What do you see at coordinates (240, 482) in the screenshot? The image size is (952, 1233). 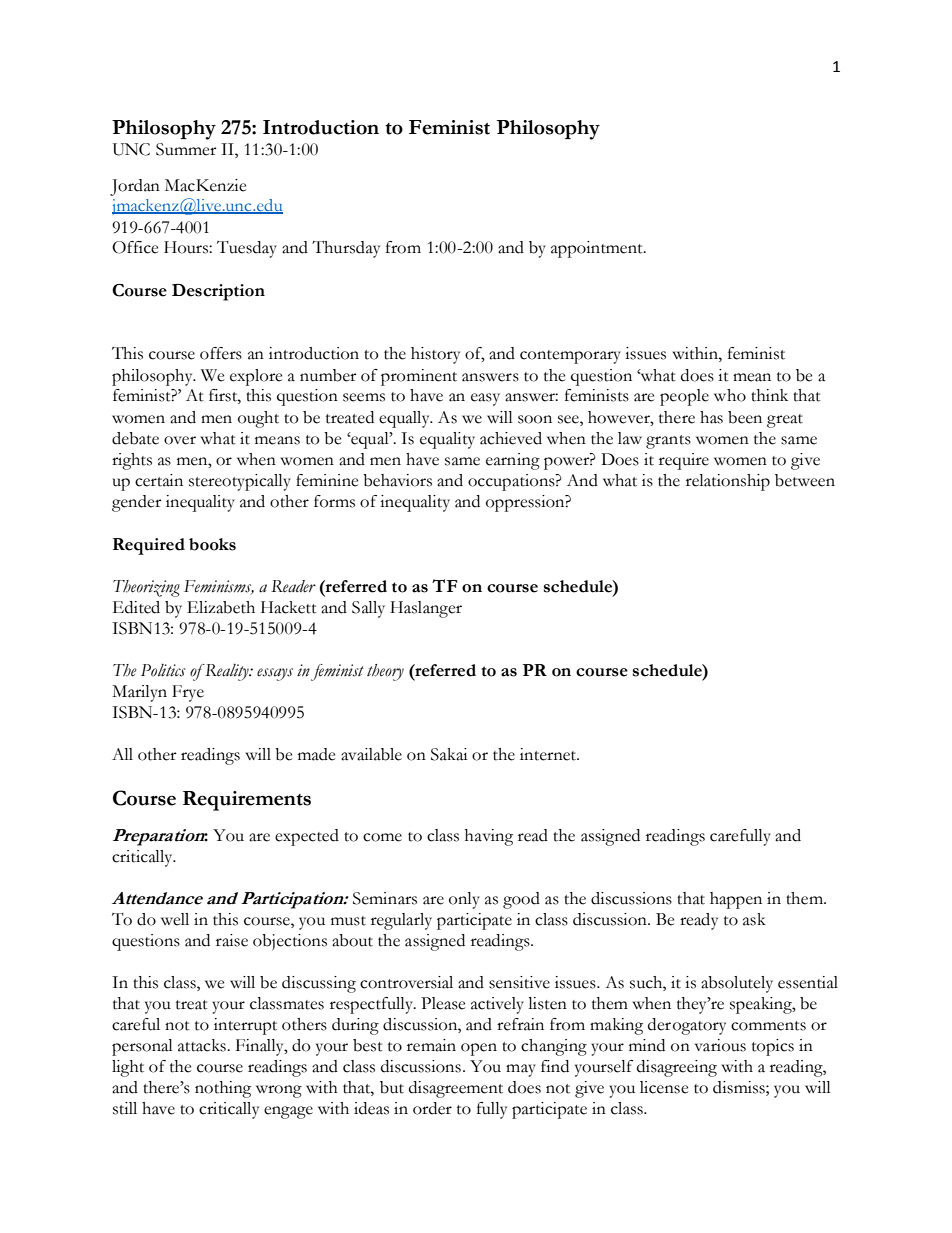 I see `stereotypically` at bounding box center [240, 482].
